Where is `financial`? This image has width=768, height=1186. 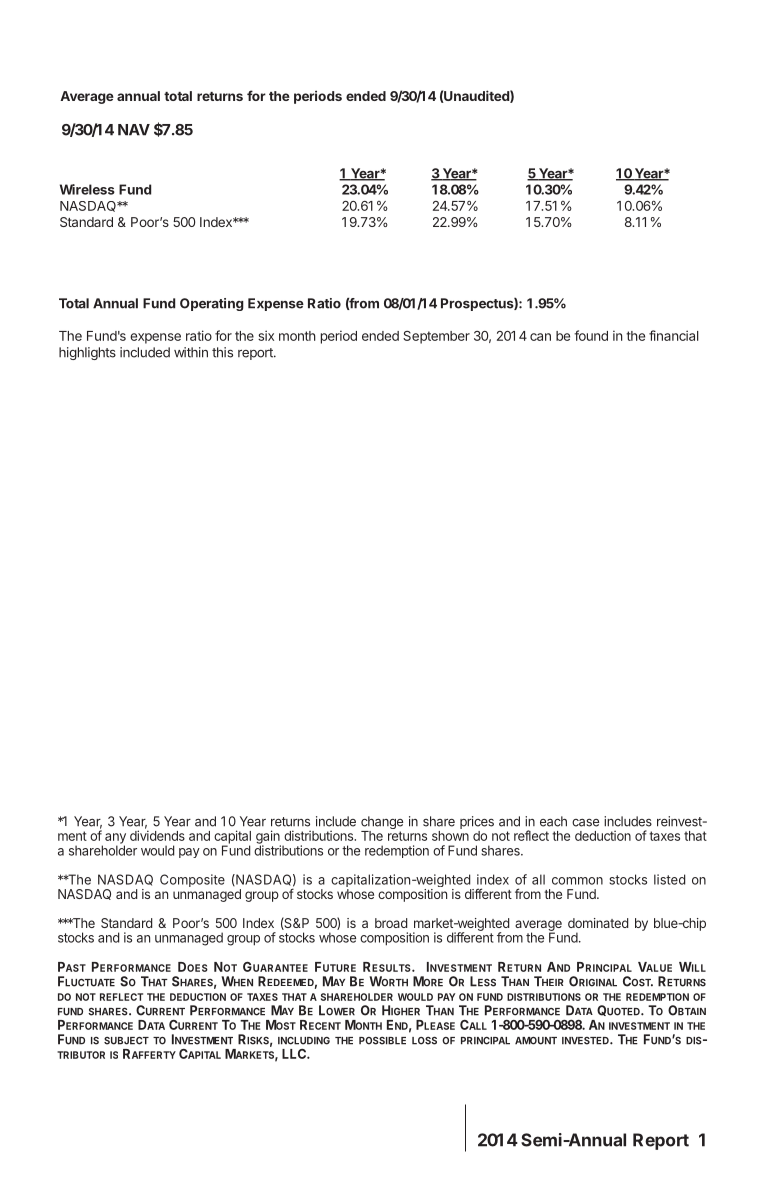
financial is located at coordinates (674, 335).
